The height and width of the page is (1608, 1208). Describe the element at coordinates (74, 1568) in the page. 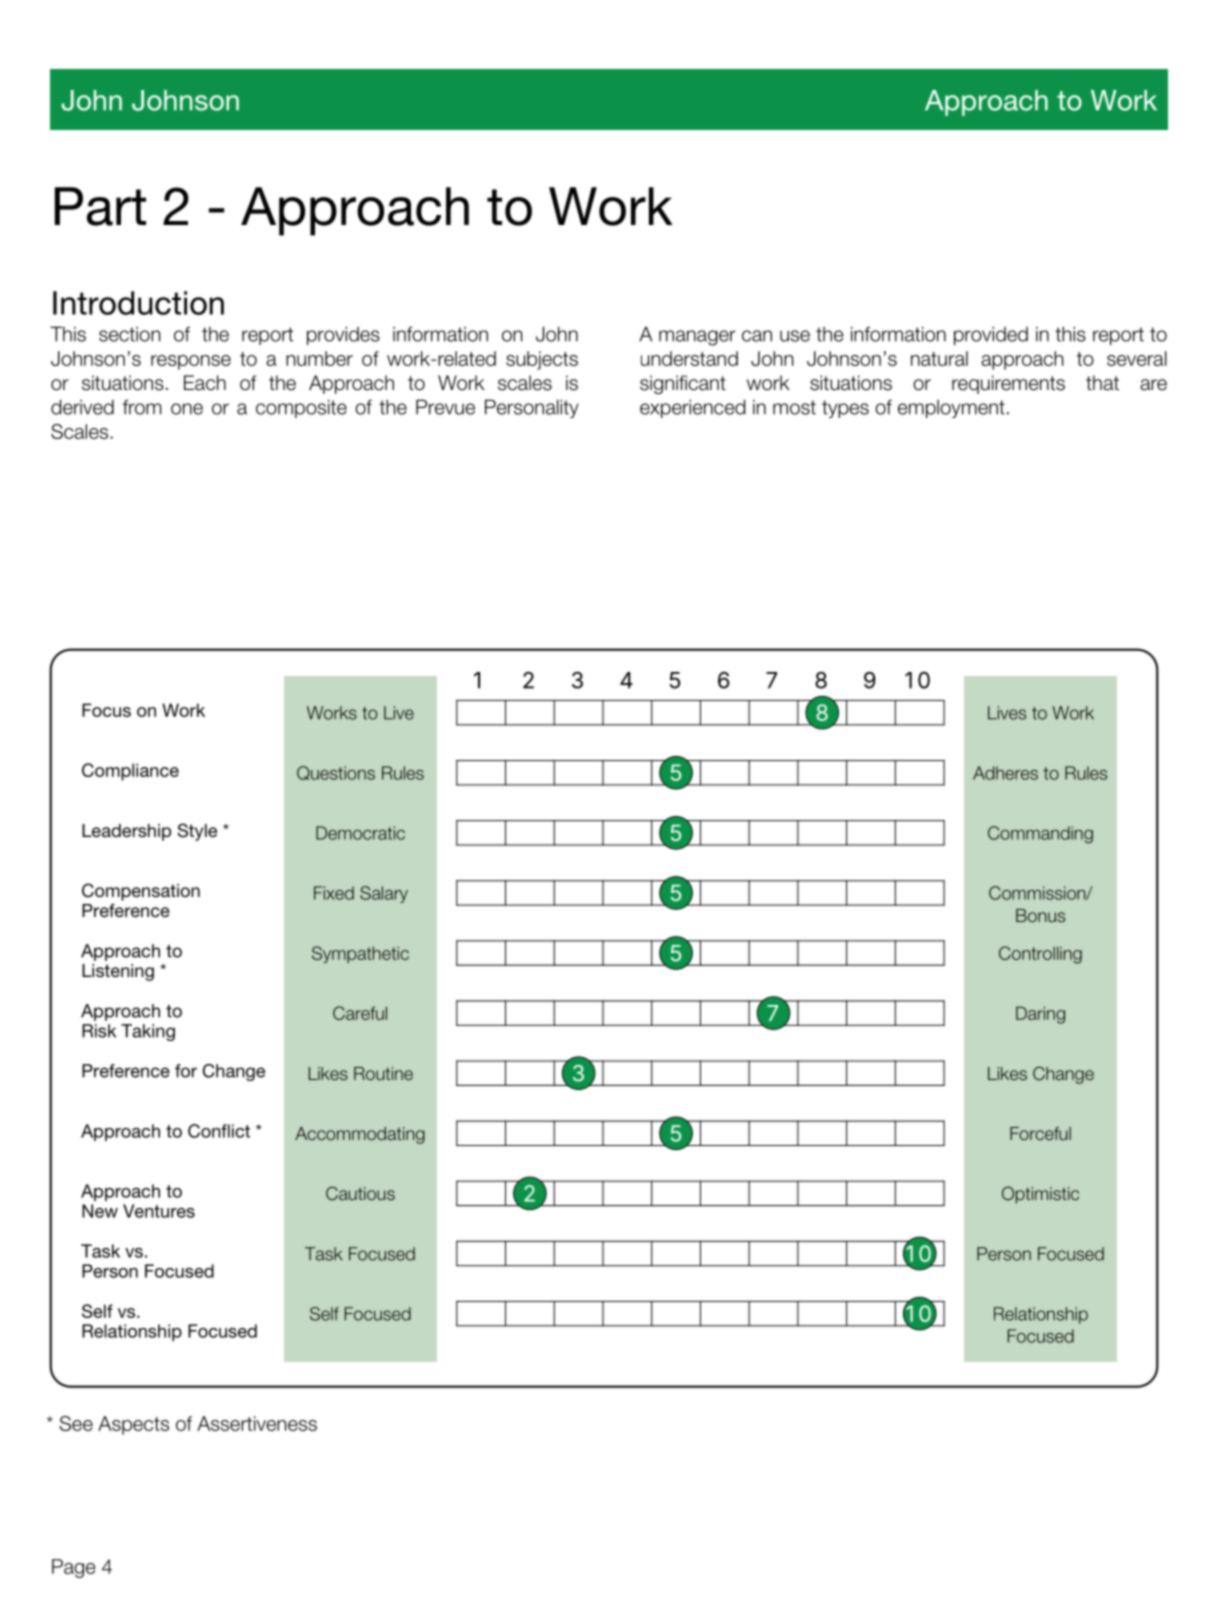

I see `Page` at that location.
